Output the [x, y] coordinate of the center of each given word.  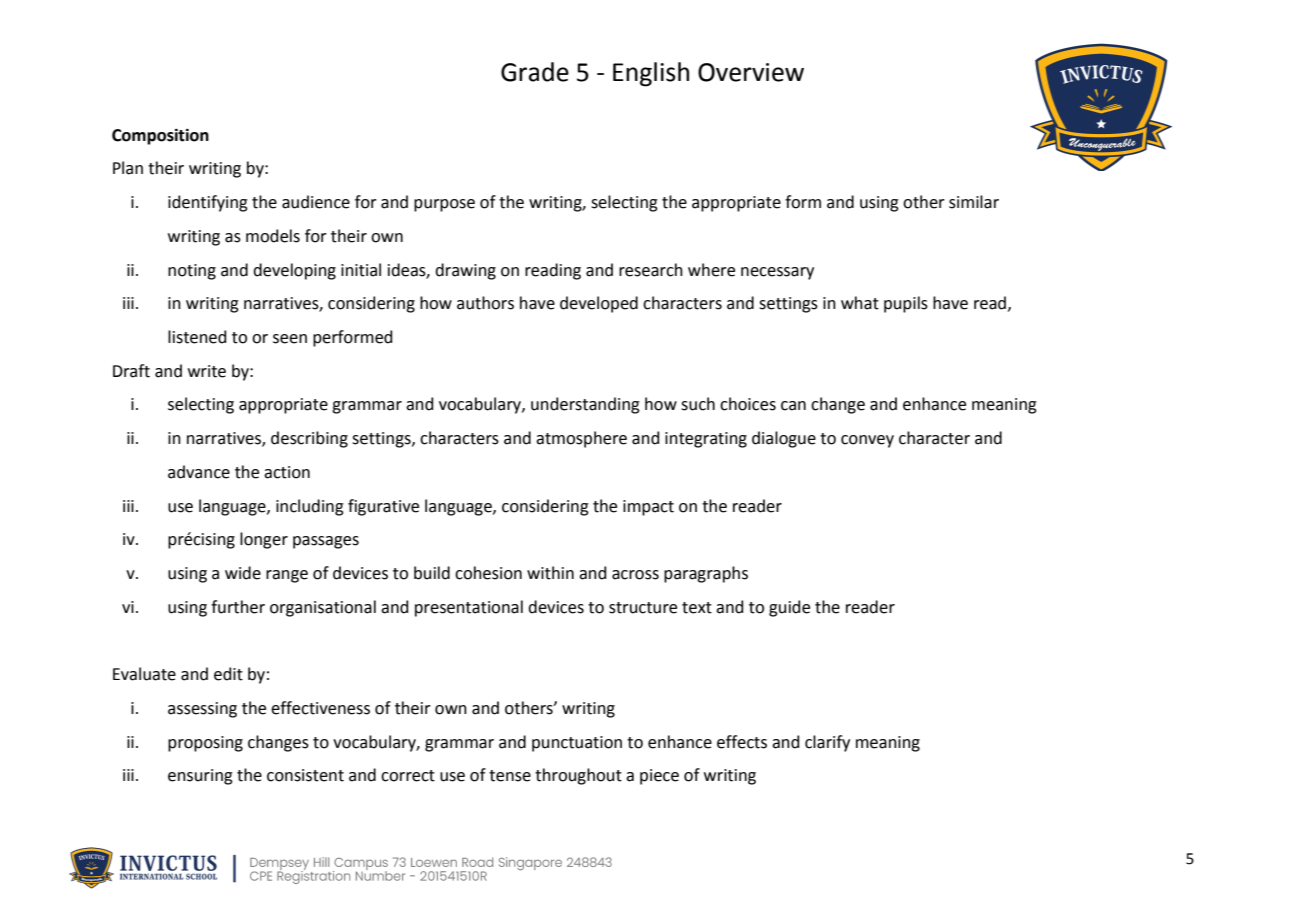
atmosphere [581, 439]
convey [867, 441]
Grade [535, 72]
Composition [160, 137]
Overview [751, 72]
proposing [205, 744]
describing [309, 439]
